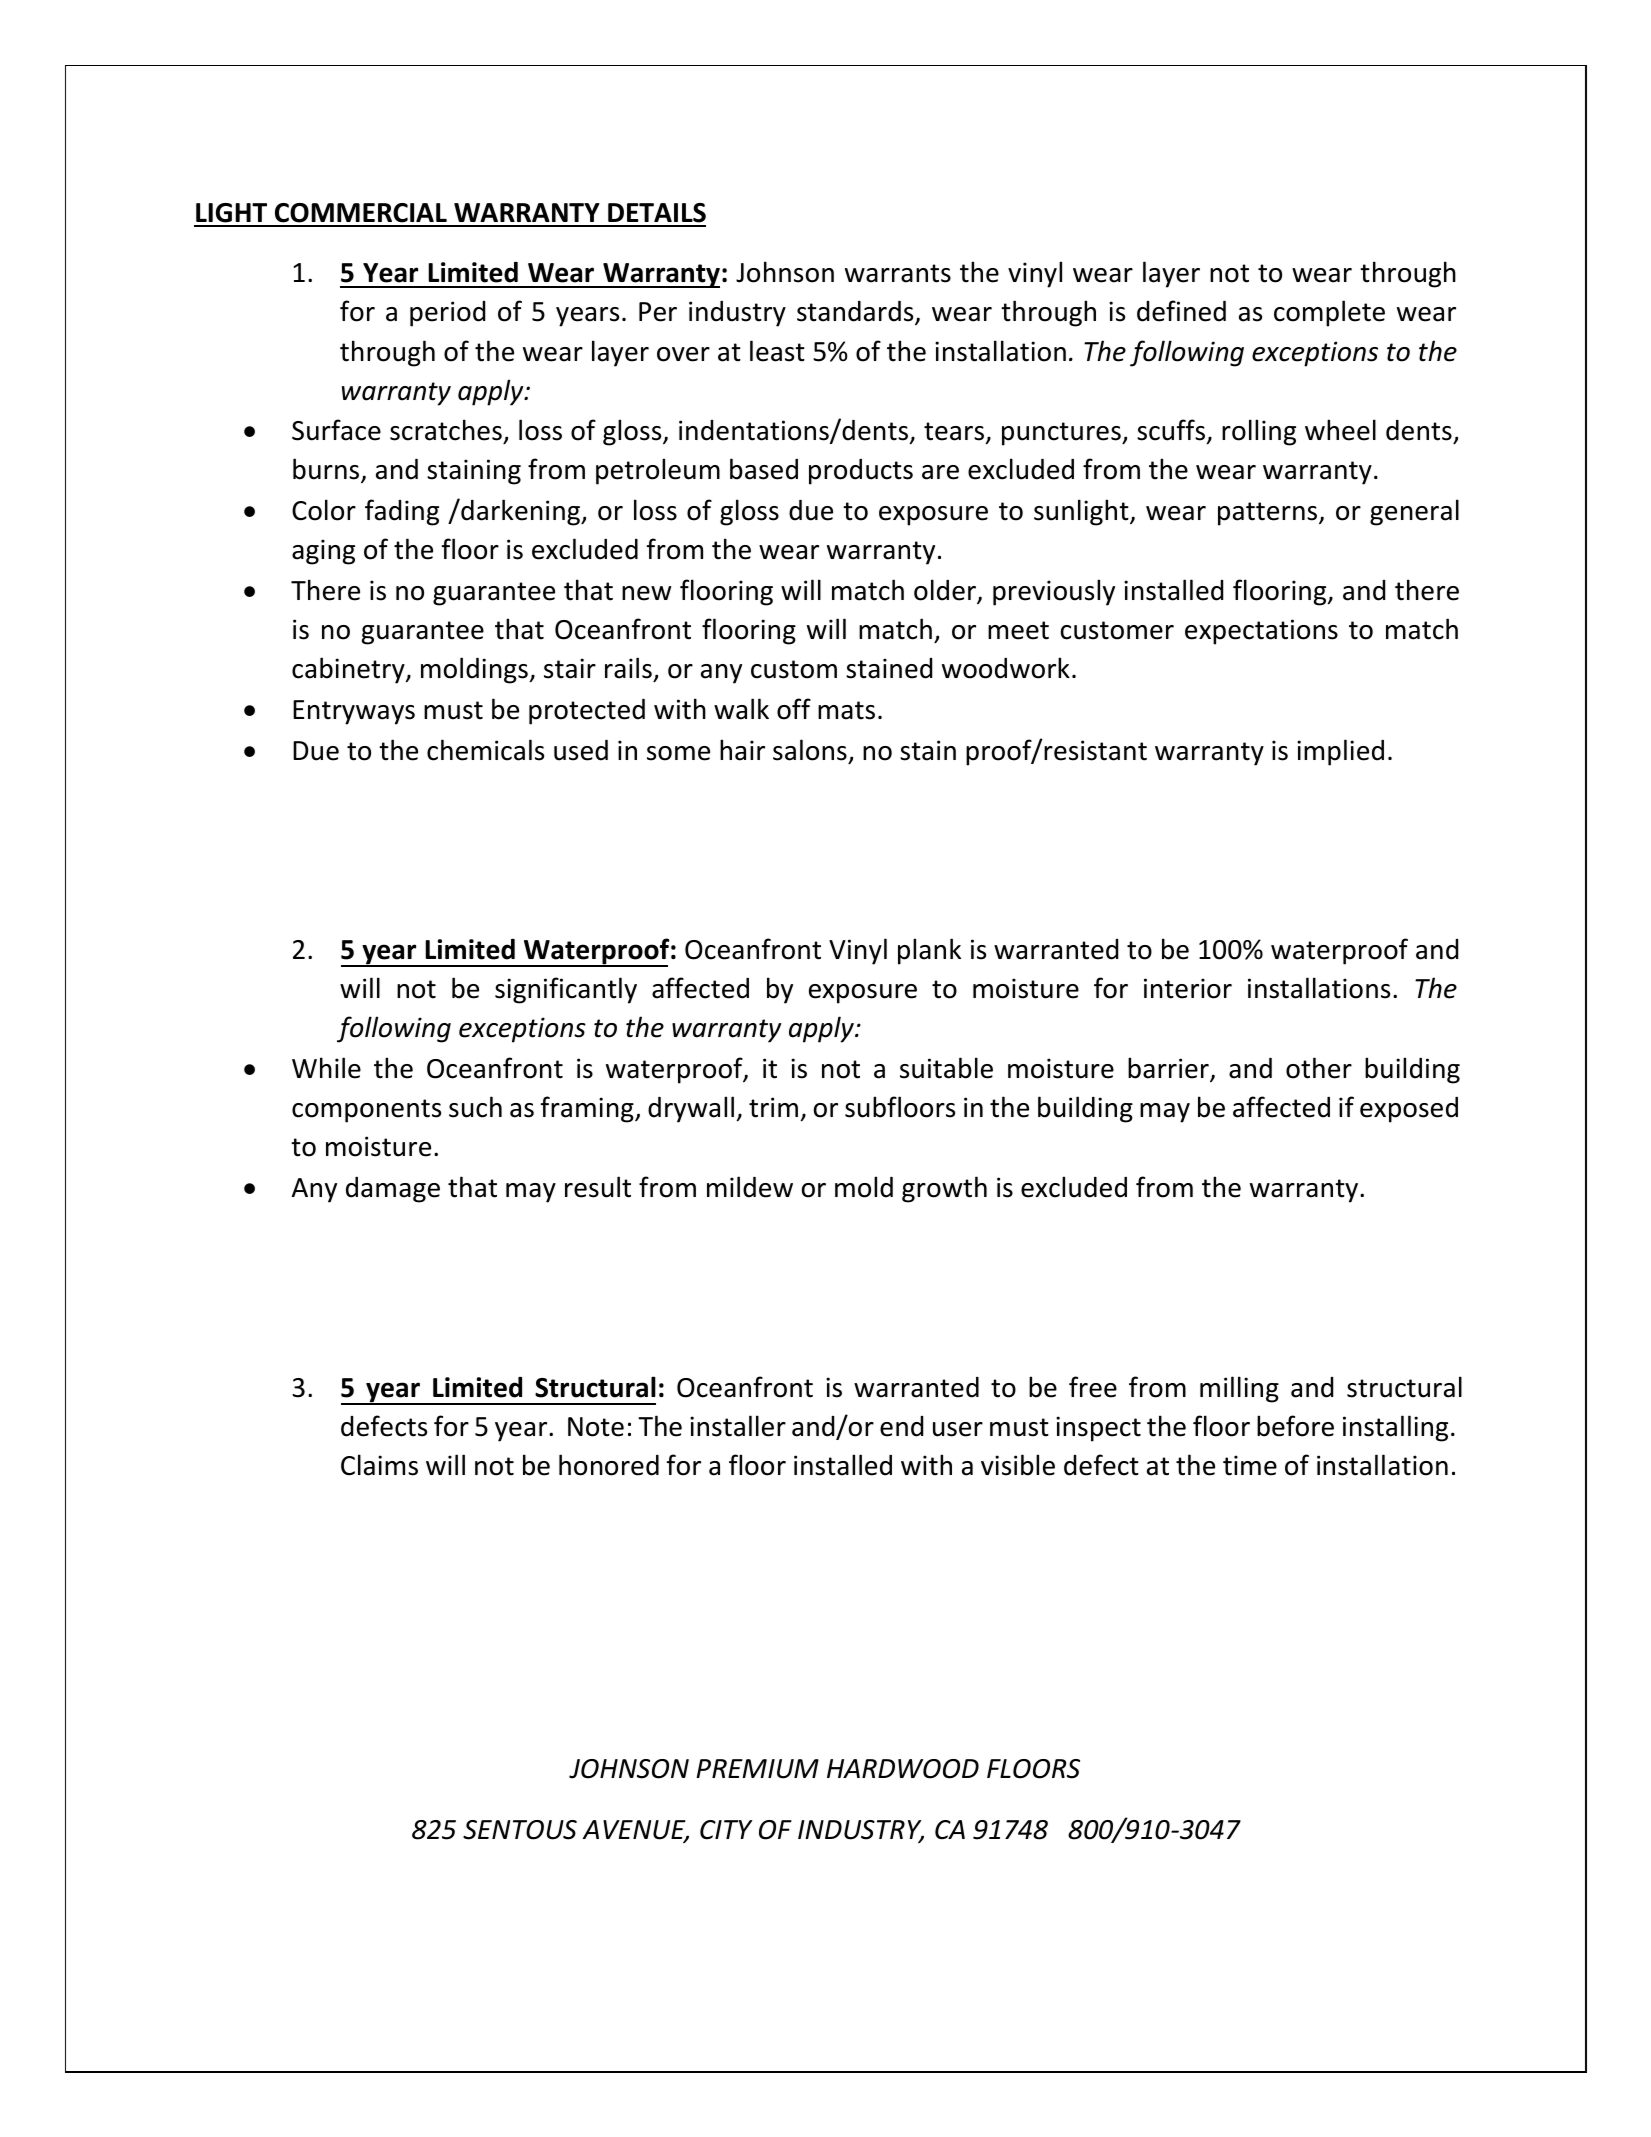  I want to click on period, so click(447, 314).
